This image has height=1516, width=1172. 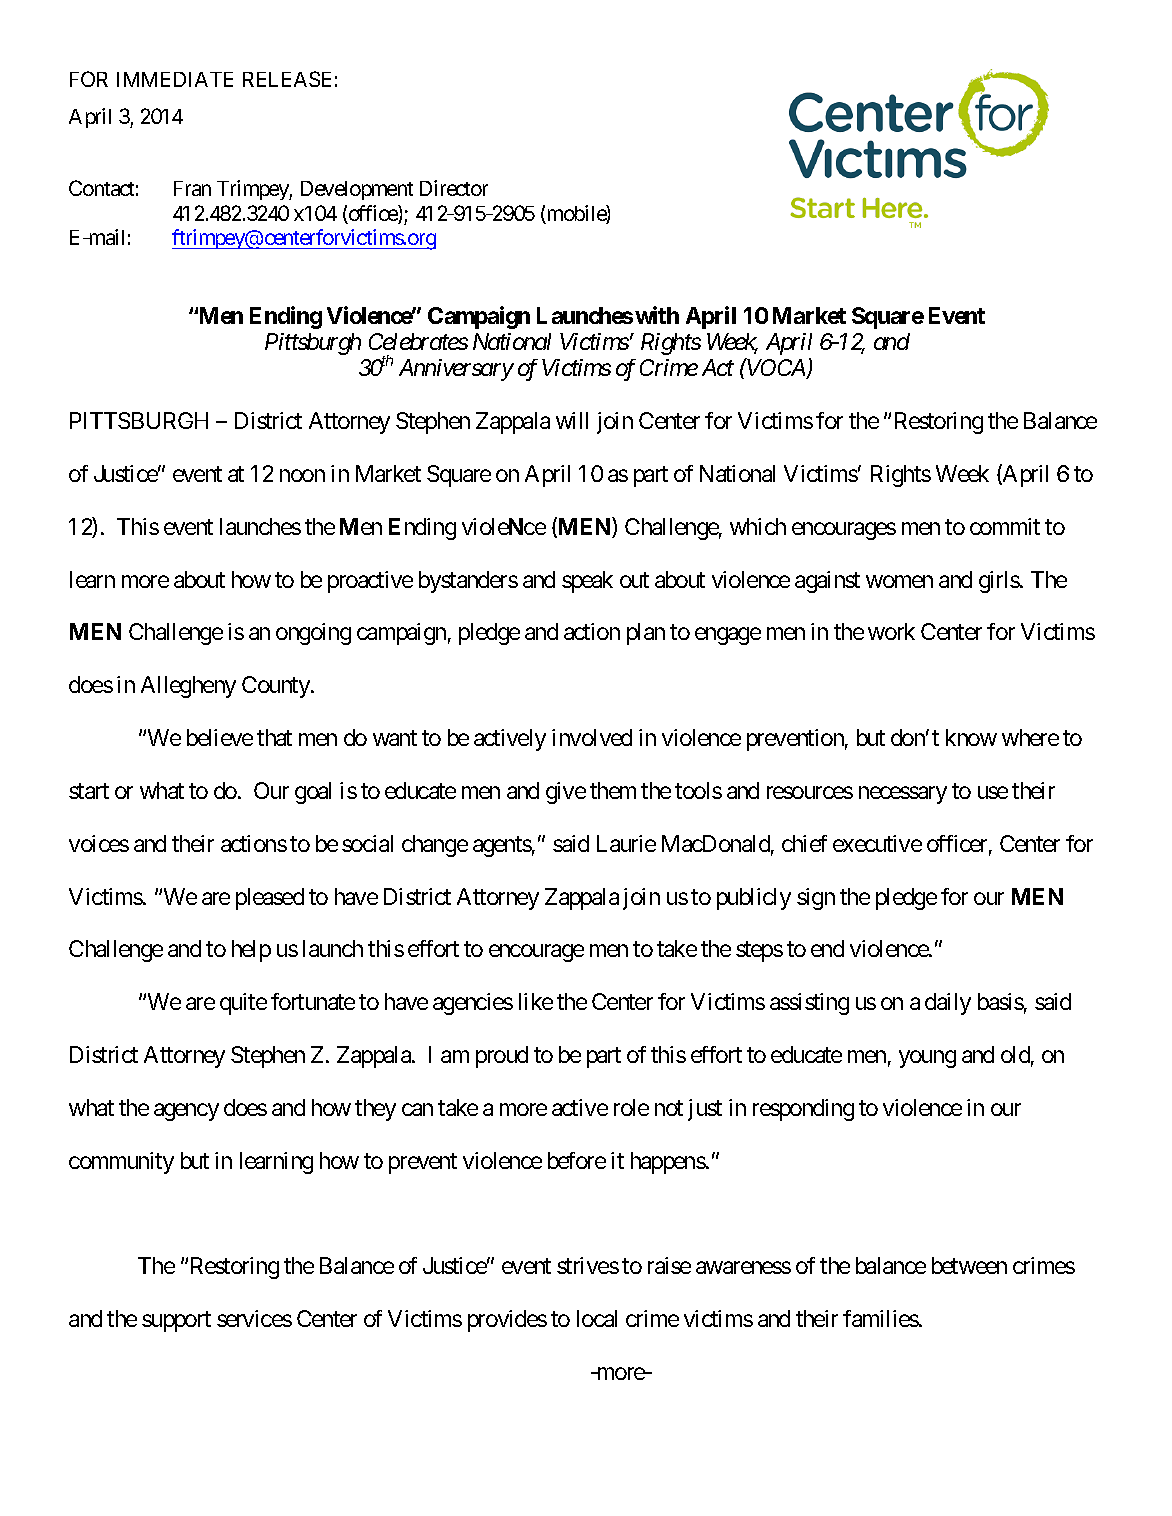 What do you see at coordinates (572, 420) in the image?
I see `will` at bounding box center [572, 420].
